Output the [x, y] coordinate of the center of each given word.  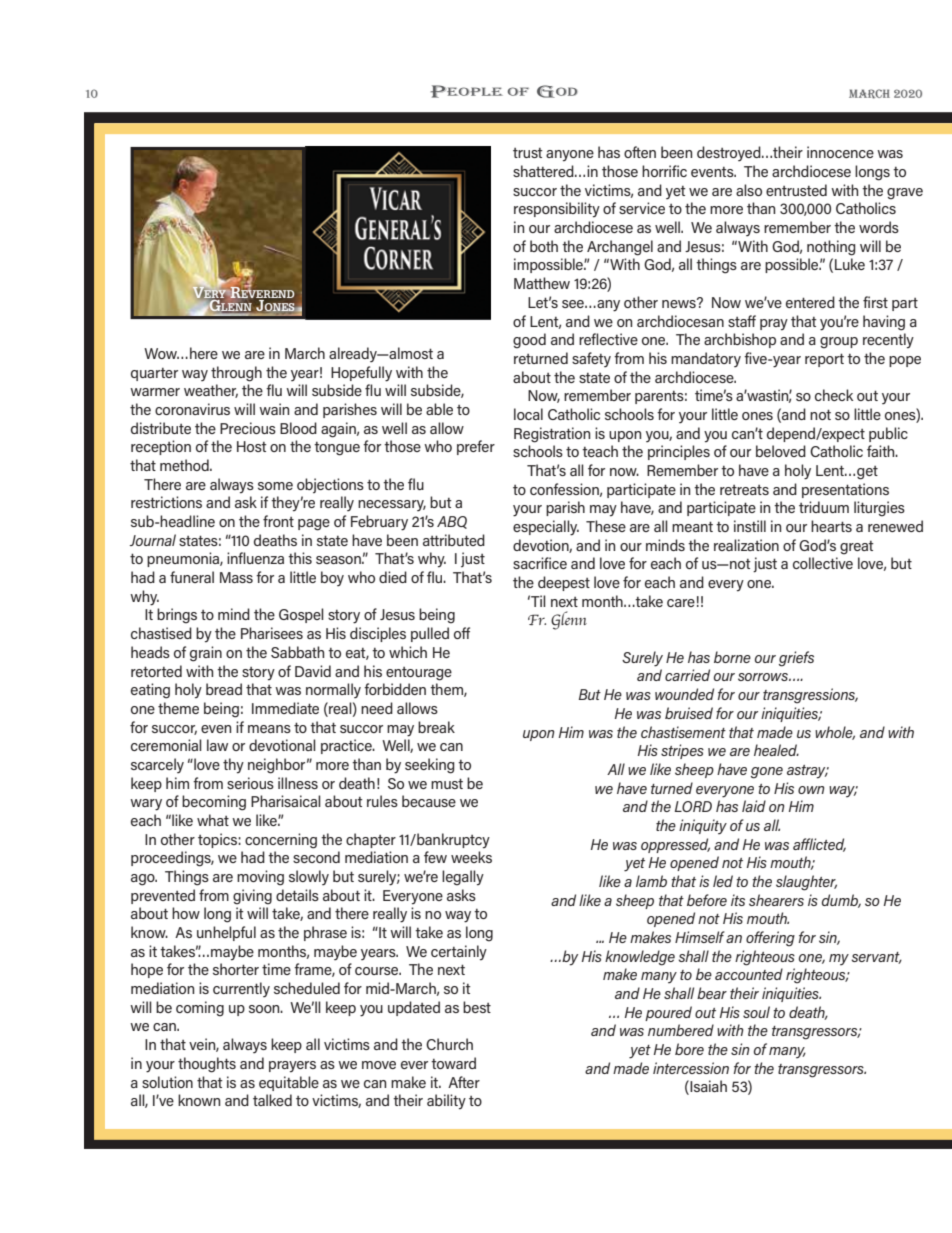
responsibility [557, 210]
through [236, 374]
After [464, 1082]
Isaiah [708, 1086]
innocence [840, 152]
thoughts [207, 1065]
